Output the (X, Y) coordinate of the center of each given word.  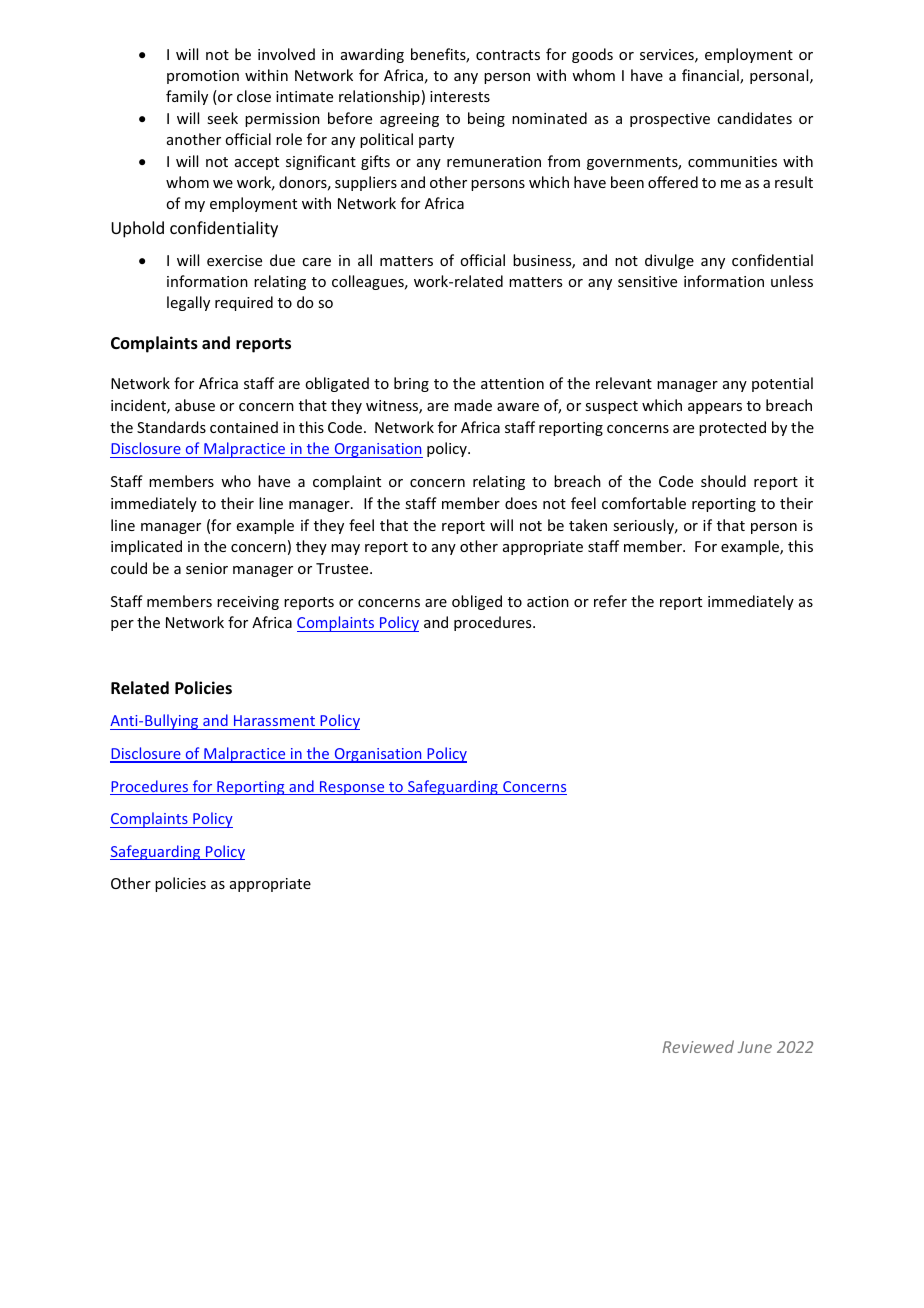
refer (610, 601)
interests (460, 96)
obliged (477, 602)
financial (711, 76)
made (473, 405)
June (755, 1047)
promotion (203, 77)
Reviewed (698, 1046)
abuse (195, 405)
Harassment (274, 720)
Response (352, 788)
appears (715, 408)
